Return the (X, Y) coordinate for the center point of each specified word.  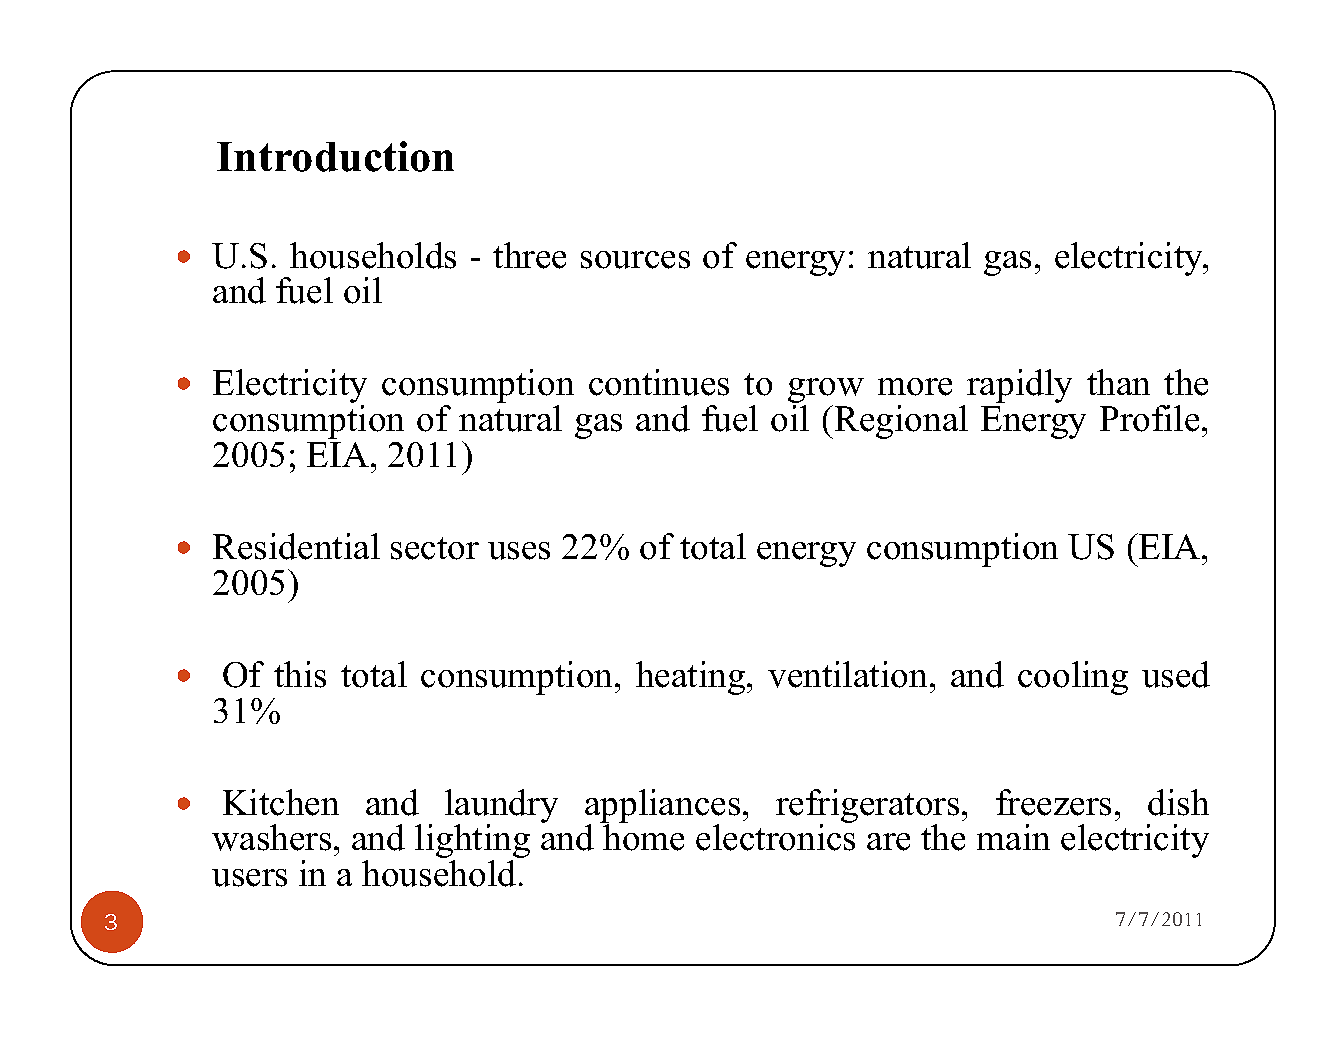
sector (435, 548)
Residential (296, 546)
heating (692, 678)
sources (635, 260)
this (300, 674)
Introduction (335, 156)
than (1118, 382)
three (529, 255)
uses (519, 551)
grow (826, 392)
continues (659, 382)
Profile (1149, 418)
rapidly (1019, 386)
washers (271, 837)
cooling (1073, 678)
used (1176, 674)
